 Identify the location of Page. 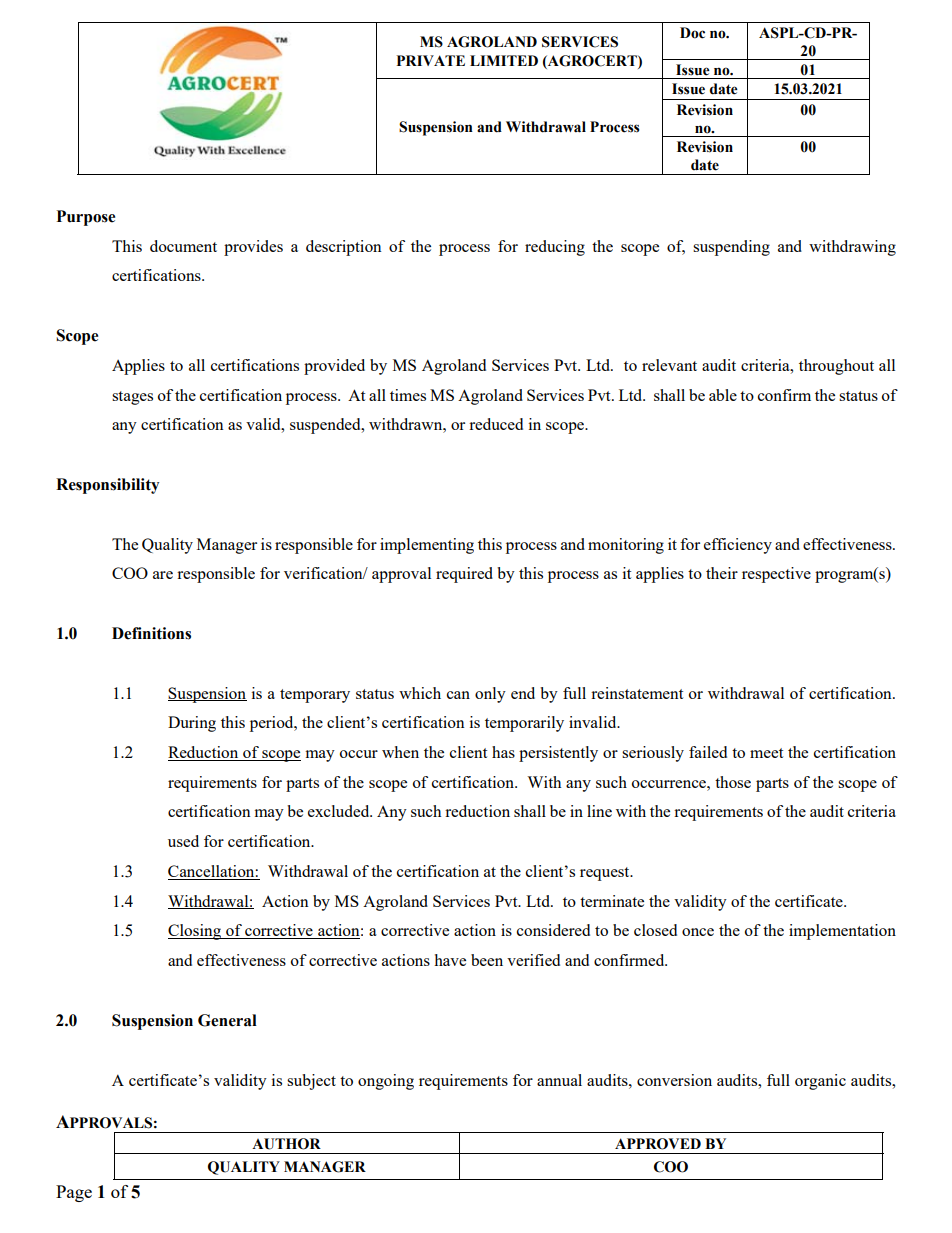
(74, 1193).
